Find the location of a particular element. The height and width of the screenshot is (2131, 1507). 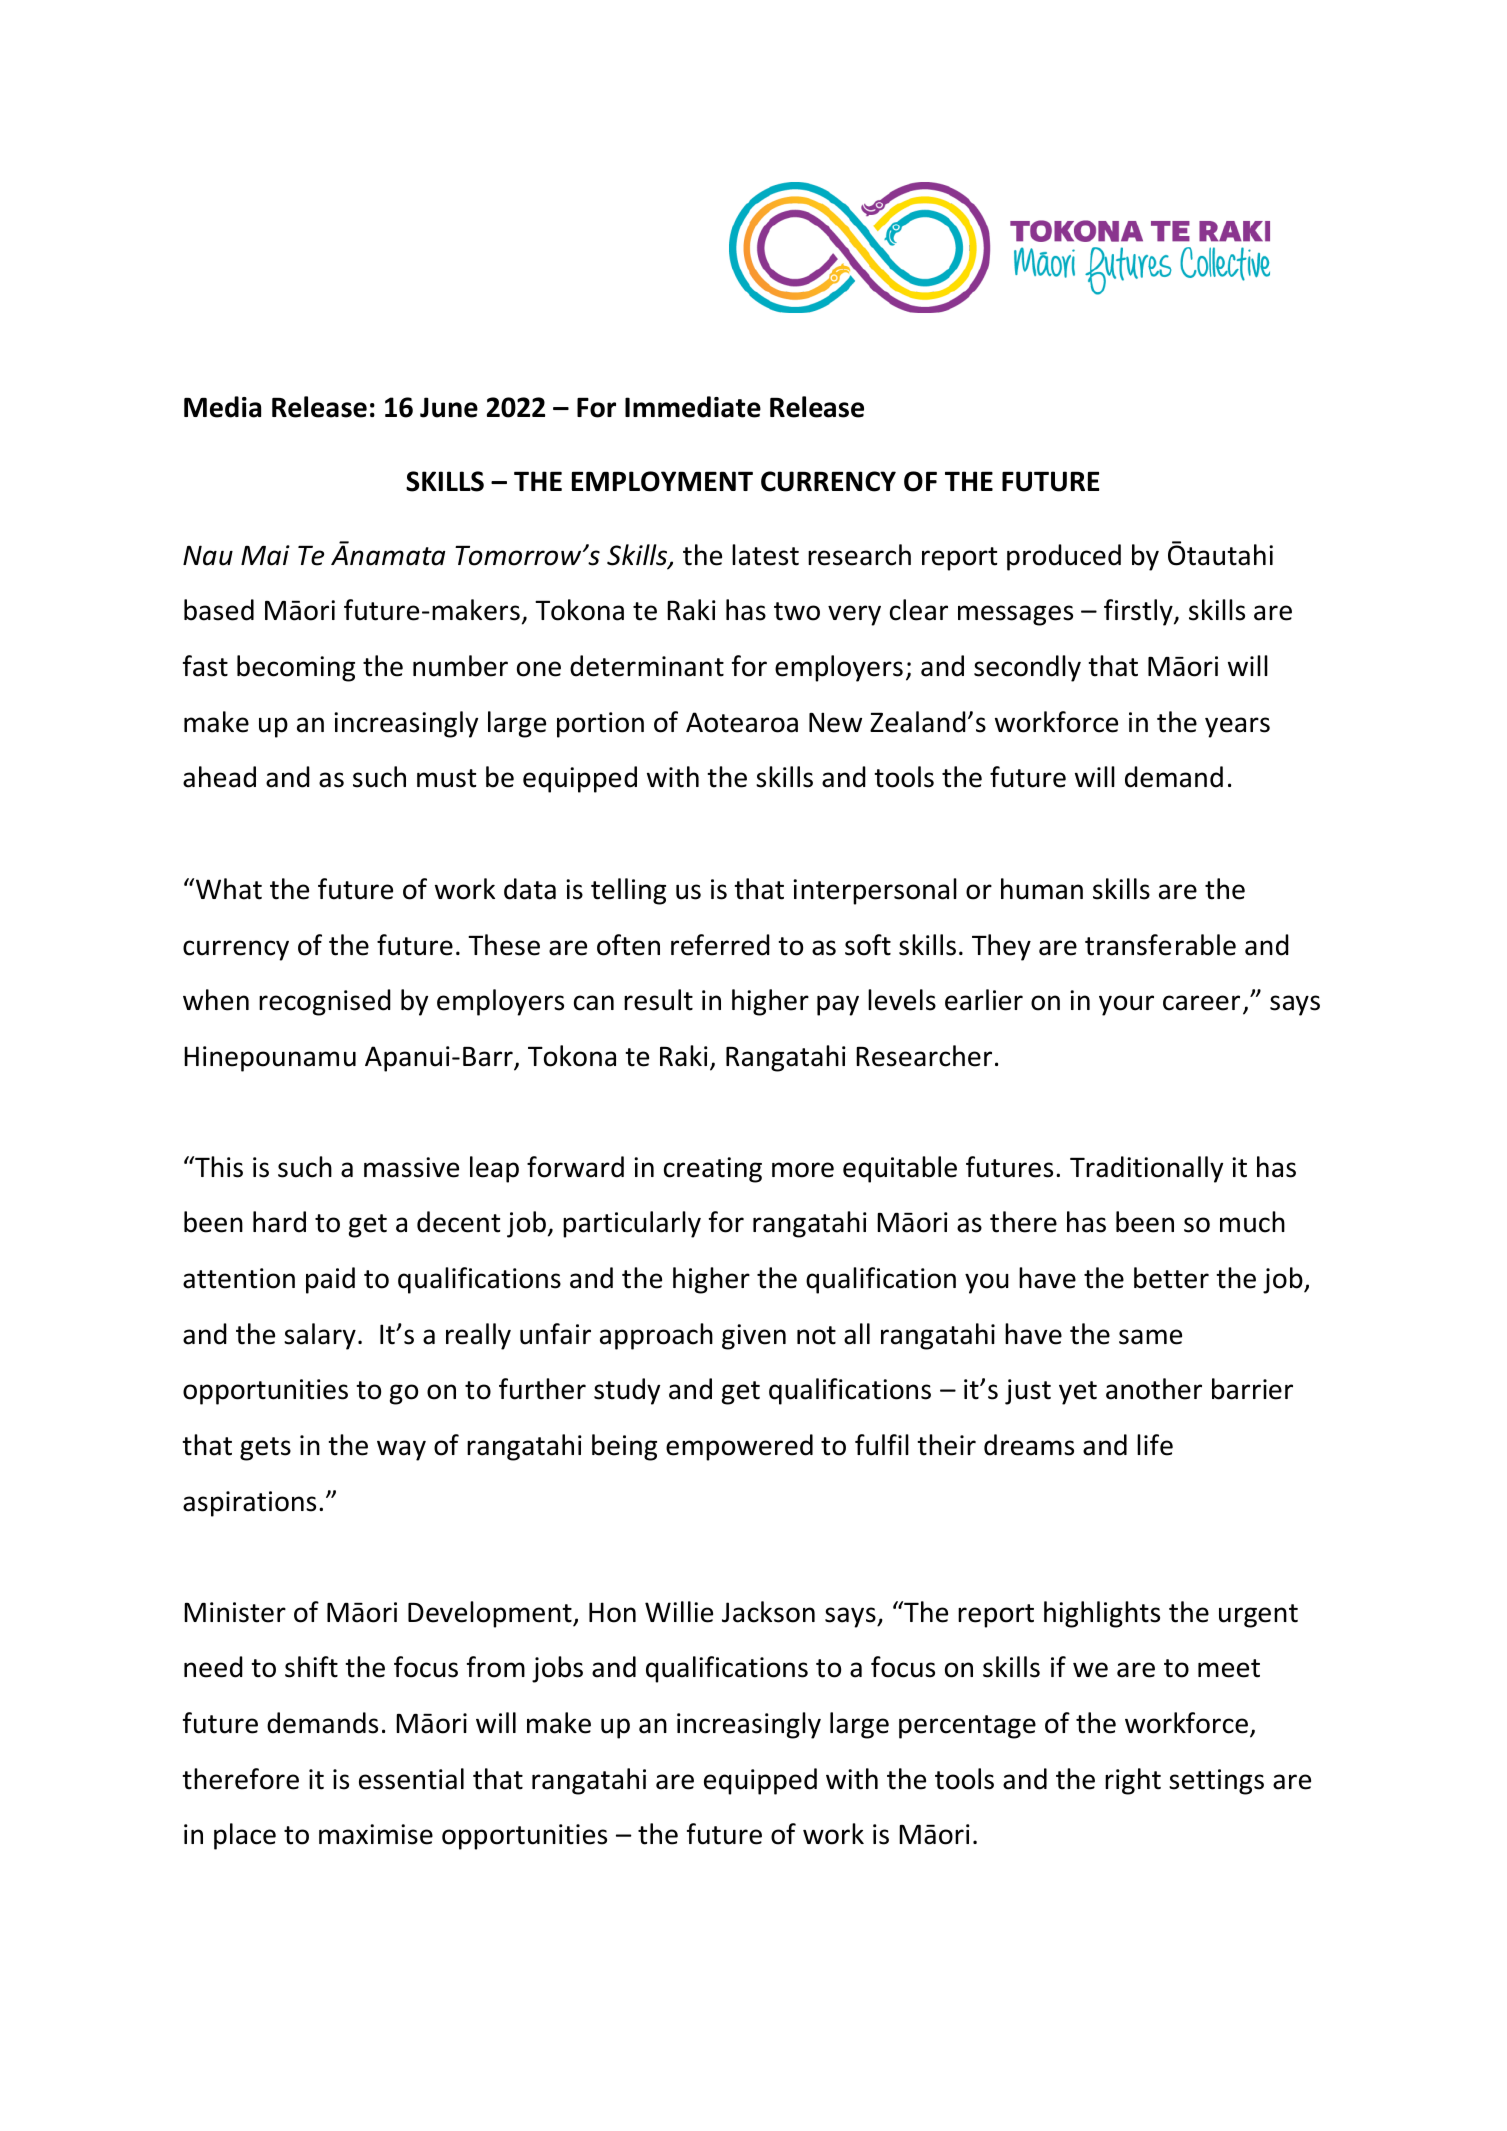

jobs is located at coordinates (557, 1669).
